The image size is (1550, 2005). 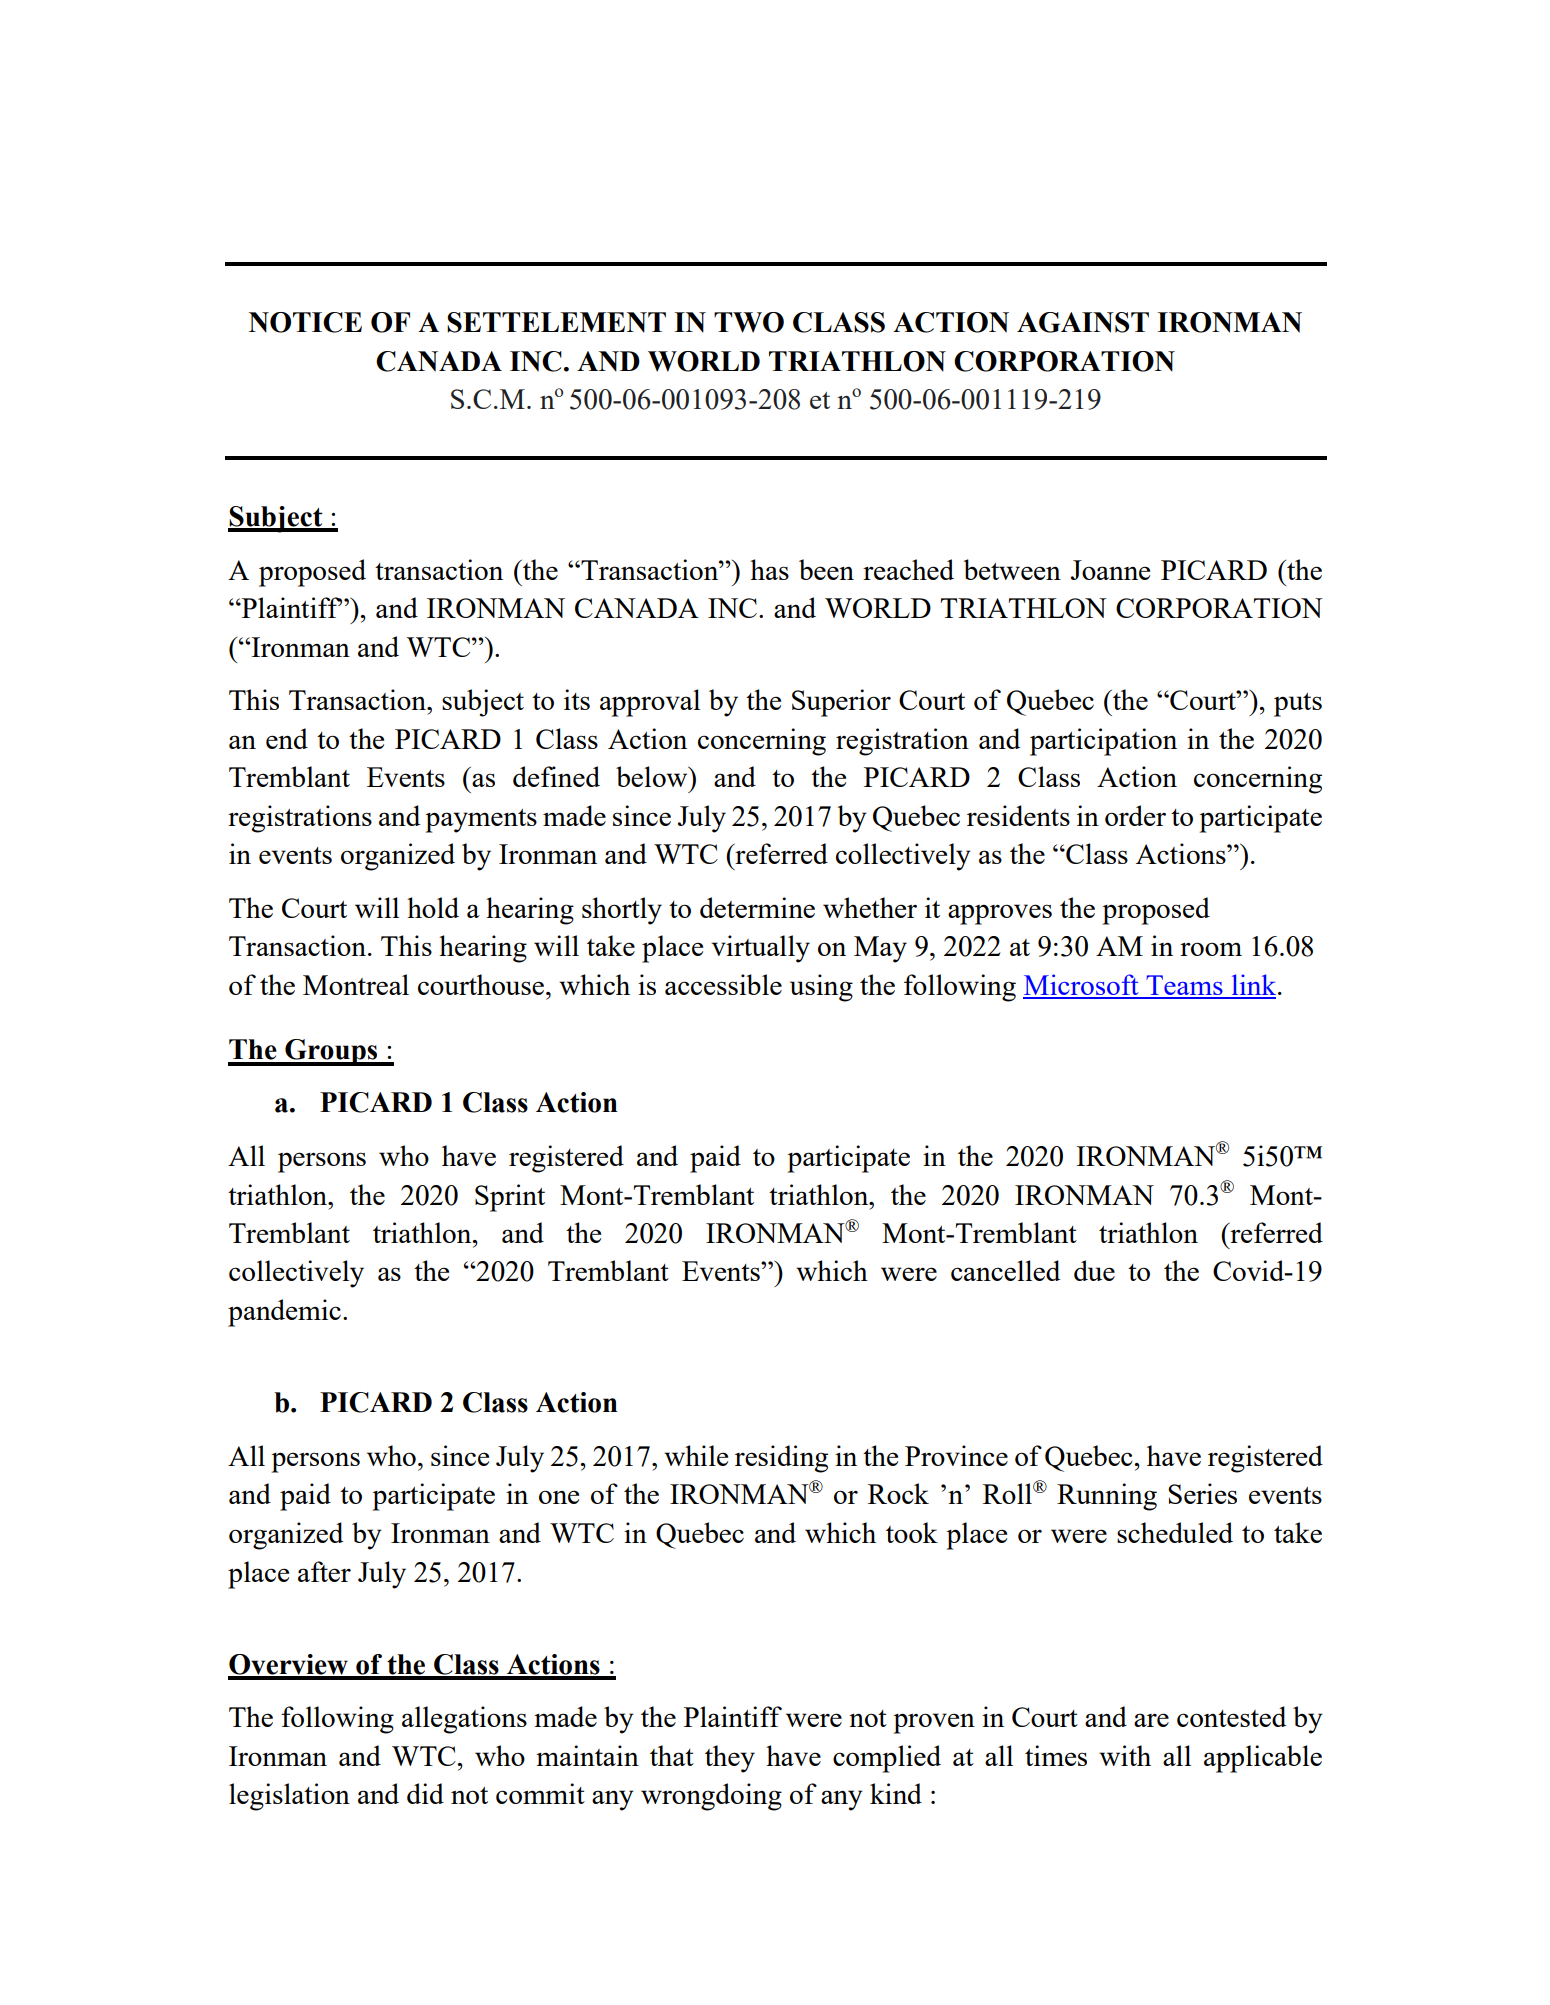 What do you see at coordinates (749, 322) in the page?
I see `TWO` at bounding box center [749, 322].
